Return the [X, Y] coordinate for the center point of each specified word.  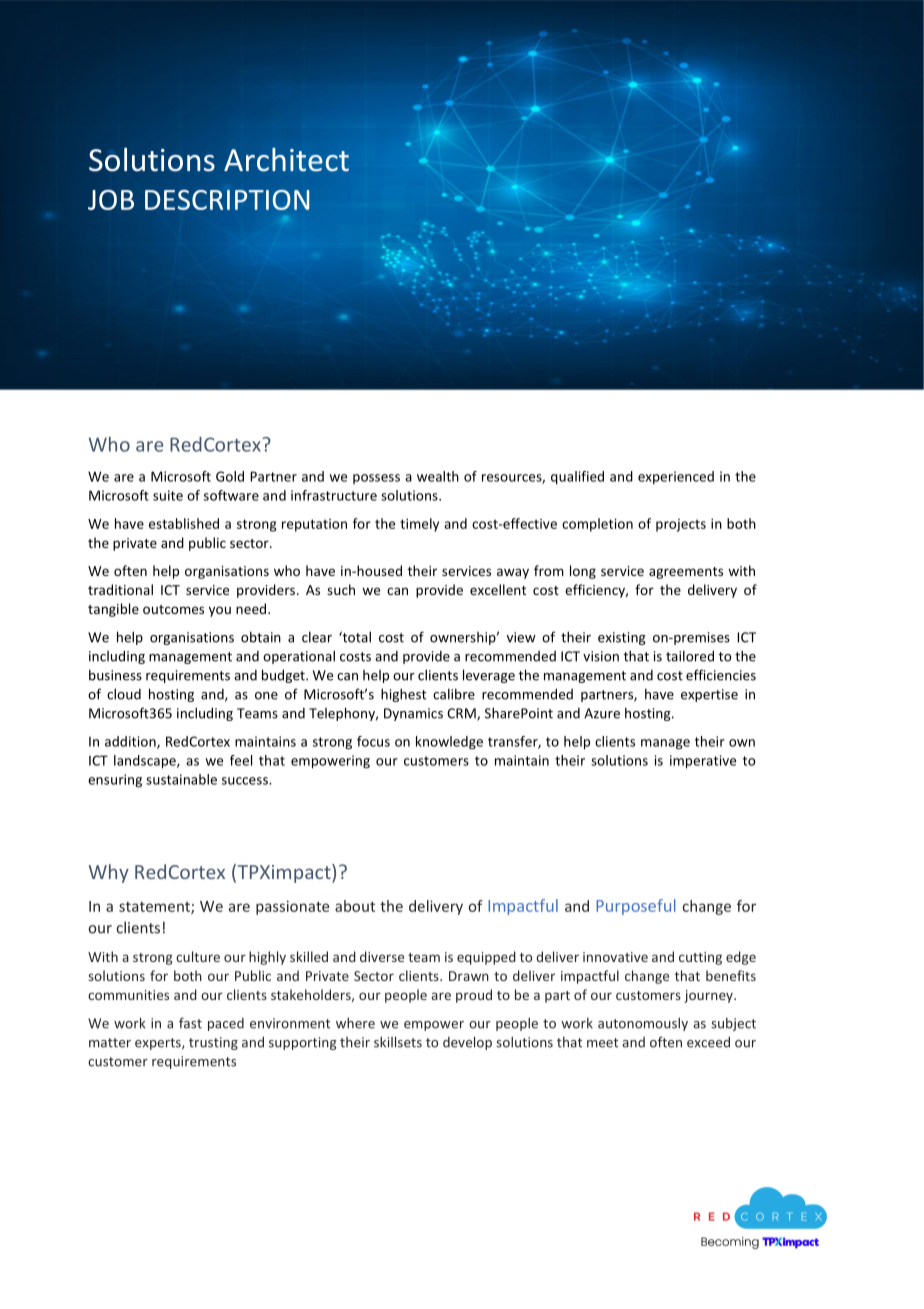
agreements [686, 573]
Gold [230, 476]
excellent [498, 589]
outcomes [173, 609]
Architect [286, 160]
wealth [438, 476]
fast [190, 1023]
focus [373, 741]
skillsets [398, 1042]
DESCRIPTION [227, 200]
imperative [703, 762]
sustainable [181, 779]
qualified [577, 478]
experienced [676, 477]
